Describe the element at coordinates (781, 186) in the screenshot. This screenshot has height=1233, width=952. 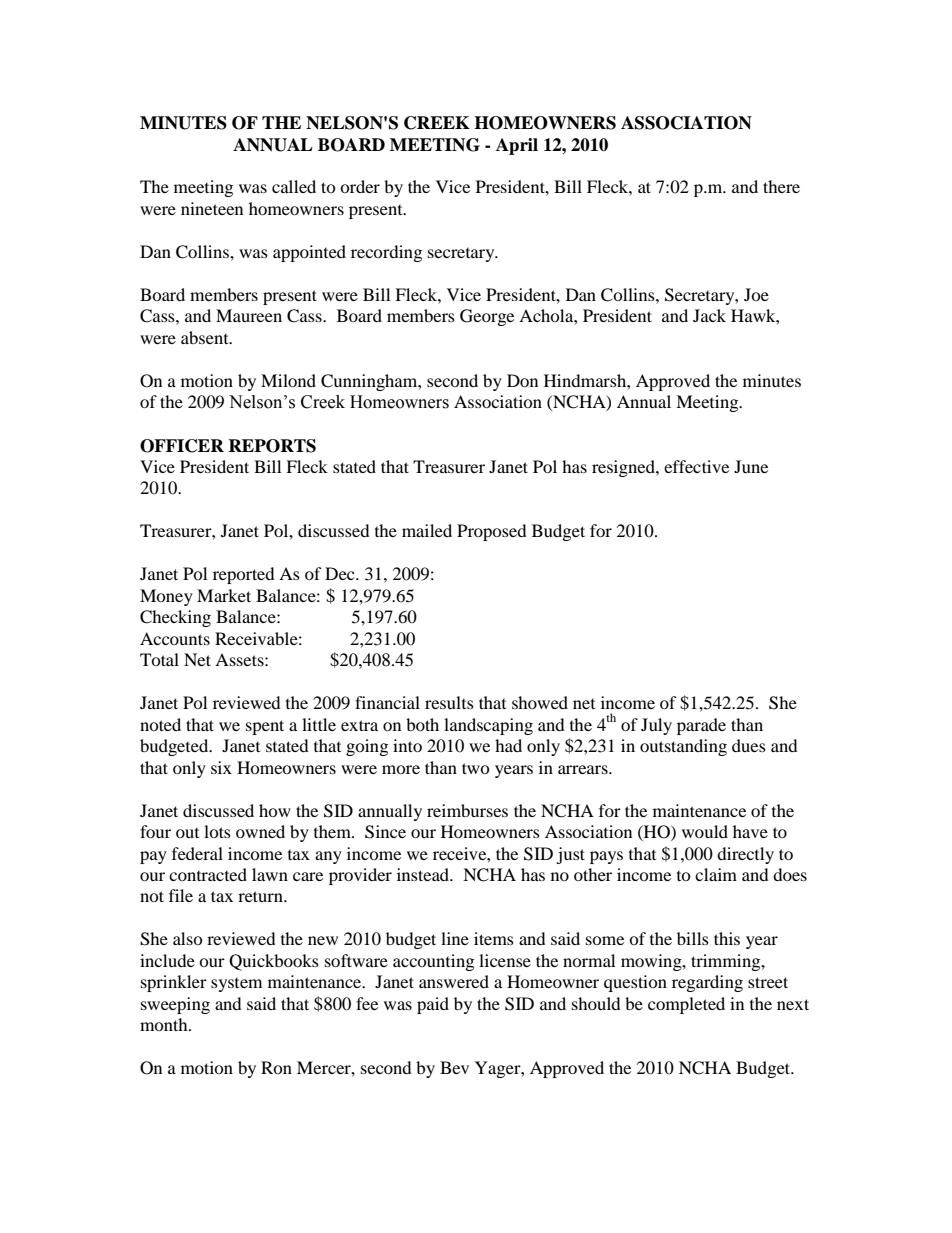
I see `there` at that location.
